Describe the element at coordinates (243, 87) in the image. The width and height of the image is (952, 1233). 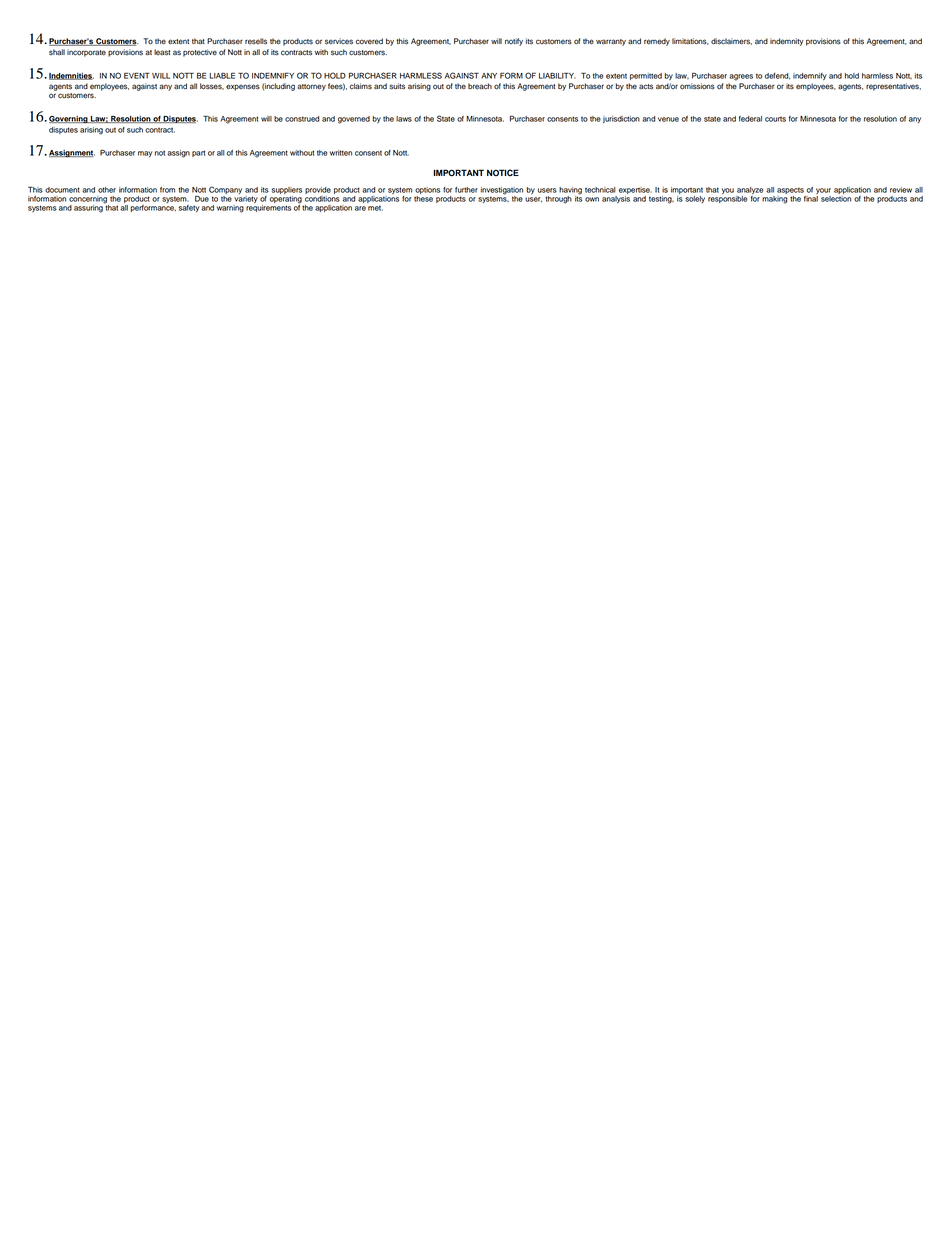
I see `expenses` at that location.
